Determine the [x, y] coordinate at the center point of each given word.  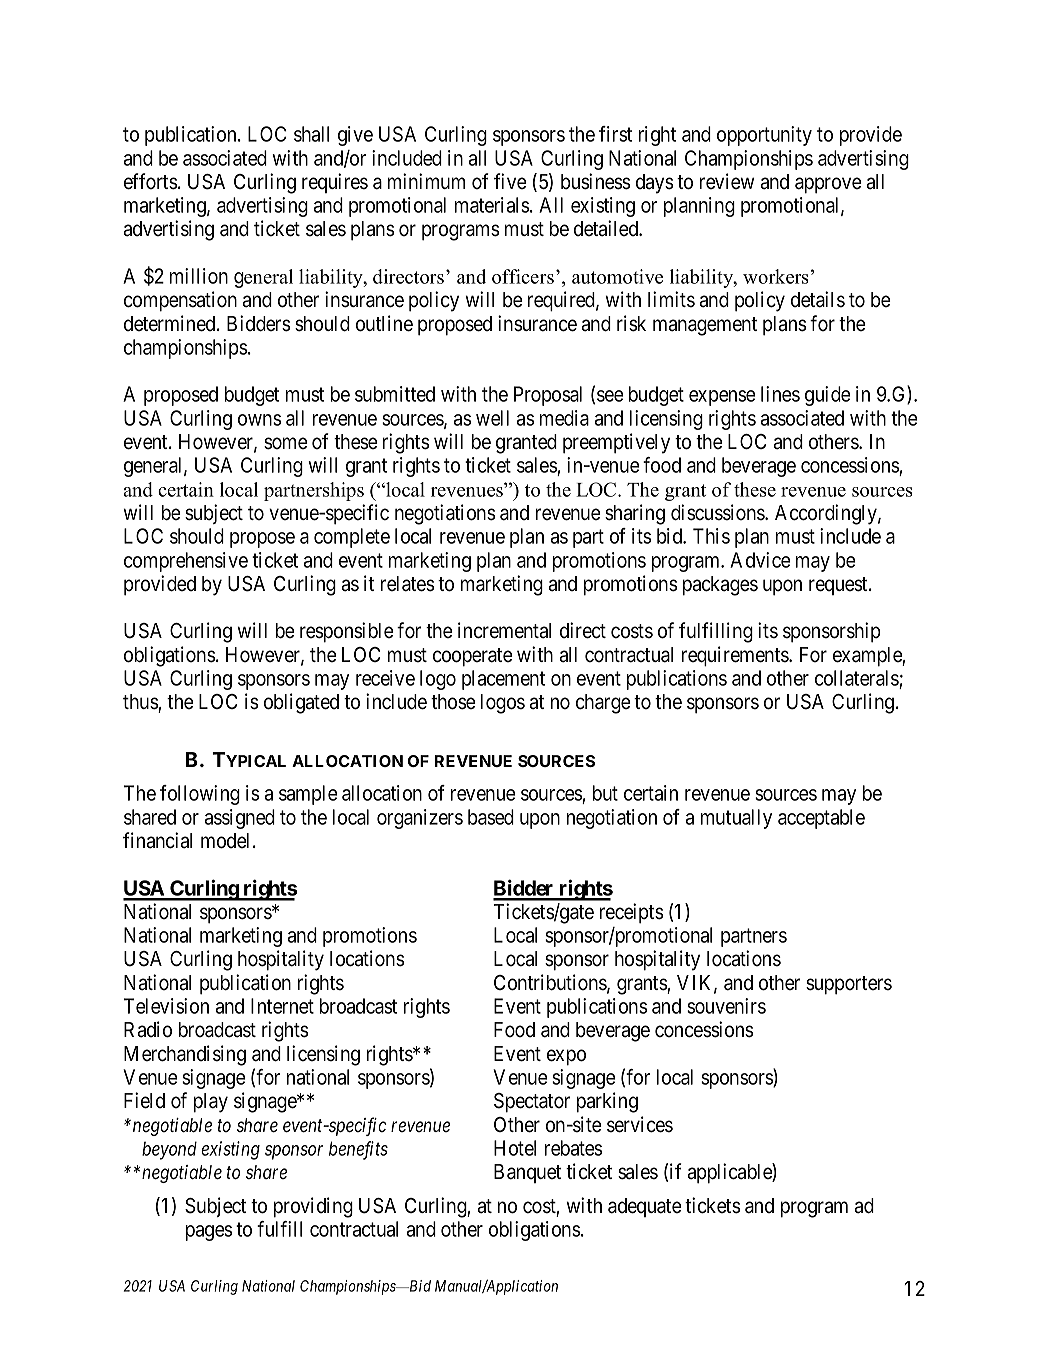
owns [259, 420]
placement [503, 680]
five [510, 181]
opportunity [764, 136]
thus [141, 703]
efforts [150, 181]
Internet [282, 1006]
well [492, 418]
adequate [645, 1207]
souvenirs [726, 1006]
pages [209, 1233]
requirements [736, 656]
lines [780, 394]
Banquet [527, 1173]
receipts [631, 913]
